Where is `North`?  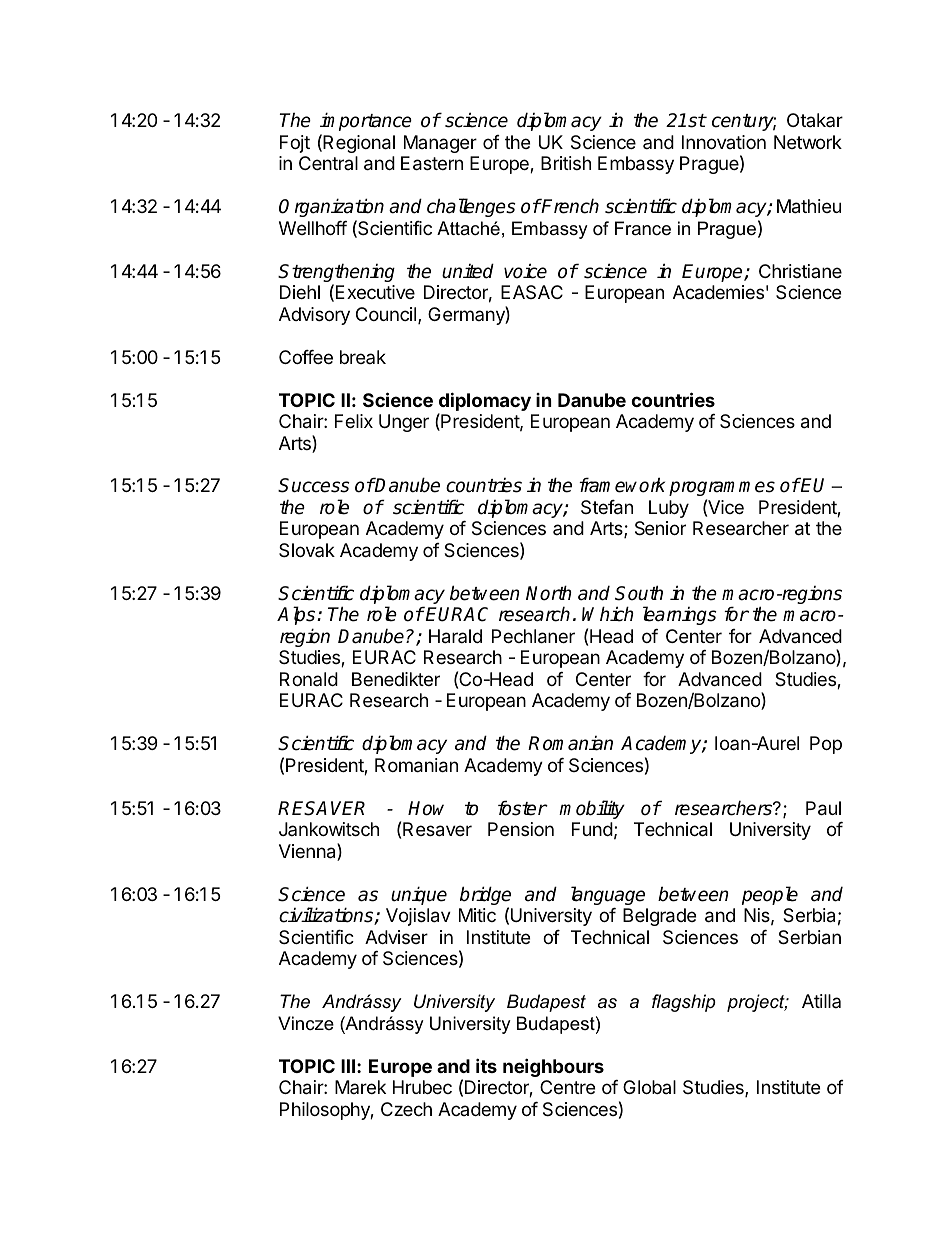 North is located at coordinates (549, 593).
